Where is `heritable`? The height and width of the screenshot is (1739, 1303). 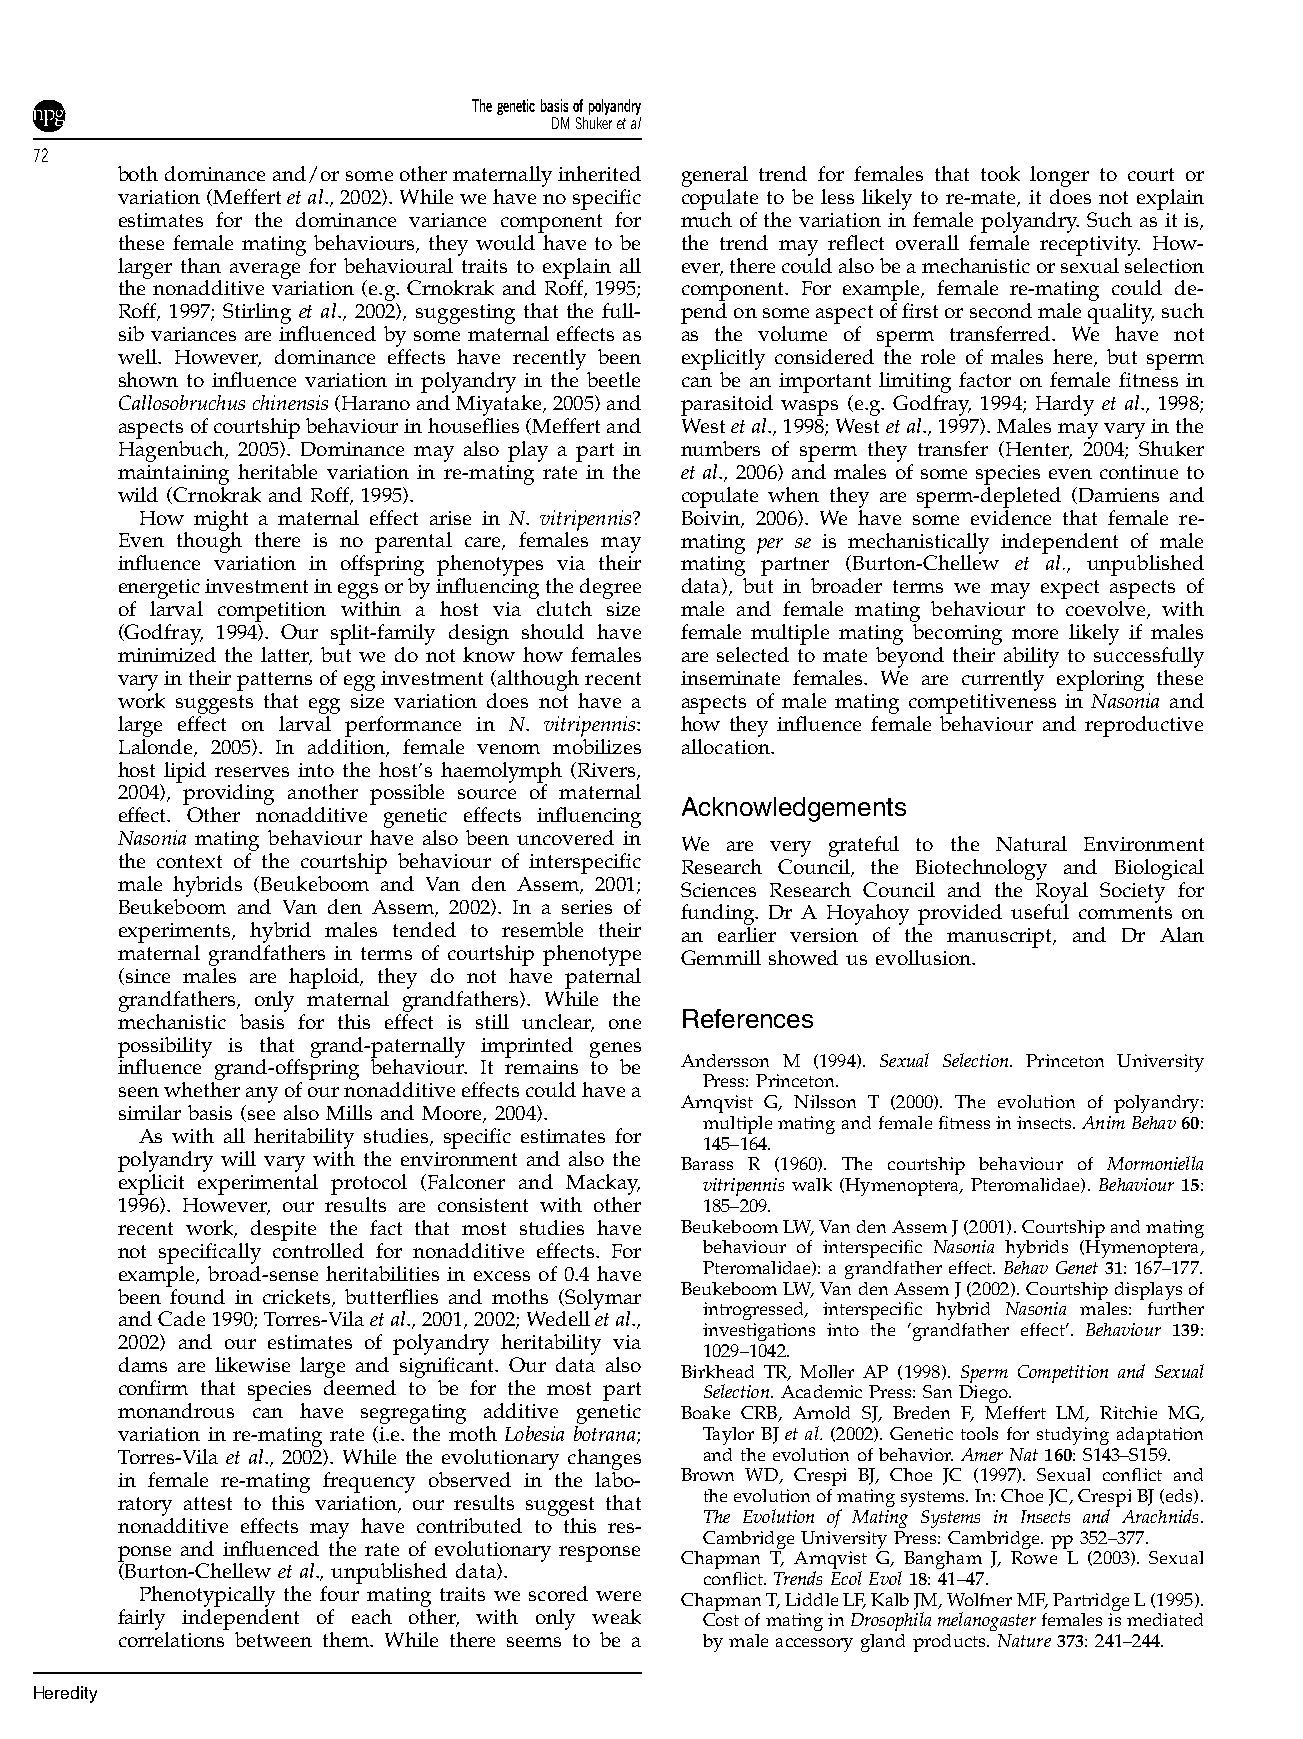
heritable is located at coordinates (277, 471).
